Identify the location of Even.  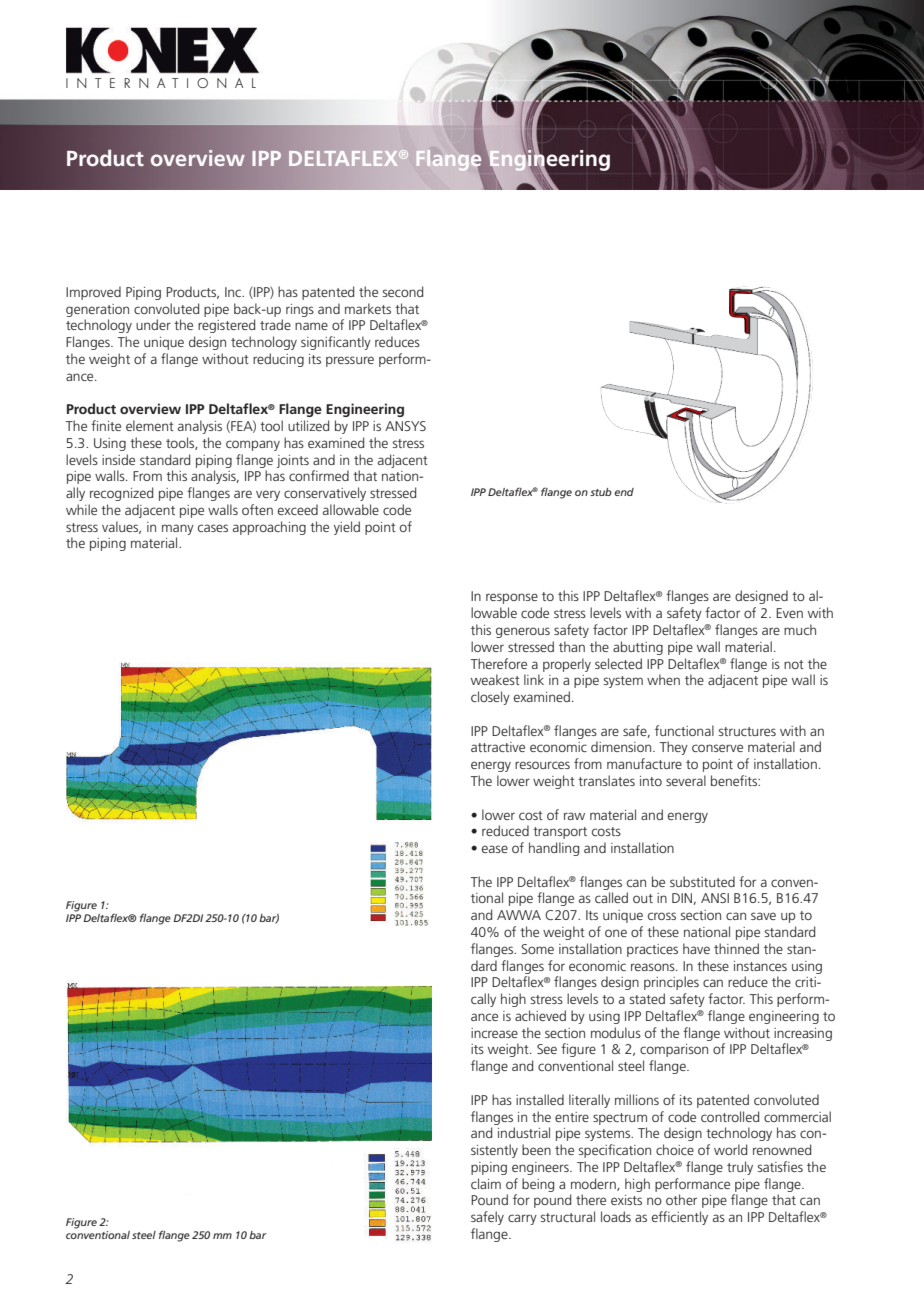
(789, 613).
